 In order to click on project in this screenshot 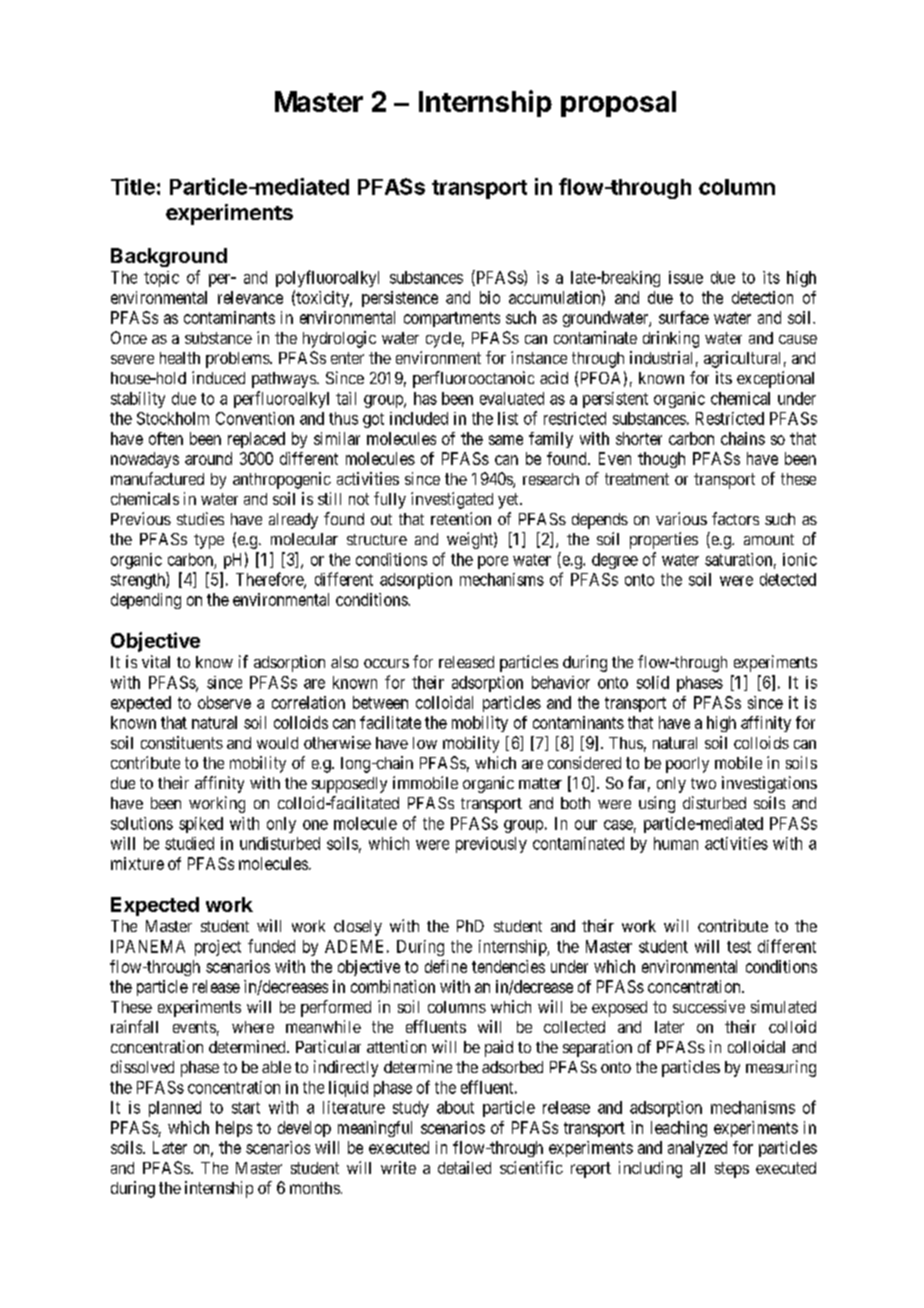, I will do `click(218, 948)`.
